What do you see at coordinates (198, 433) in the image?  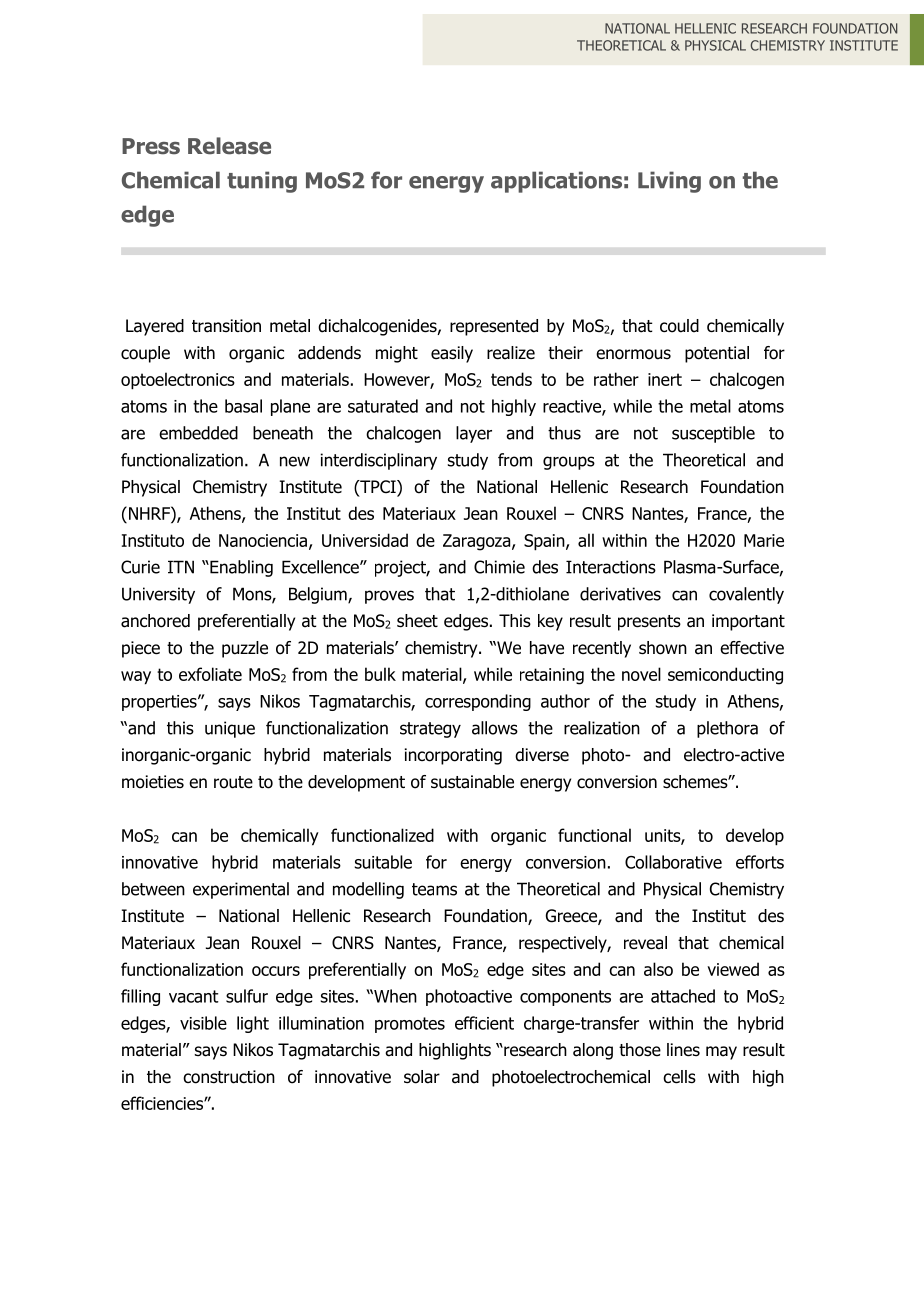 I see `embedded` at bounding box center [198, 433].
